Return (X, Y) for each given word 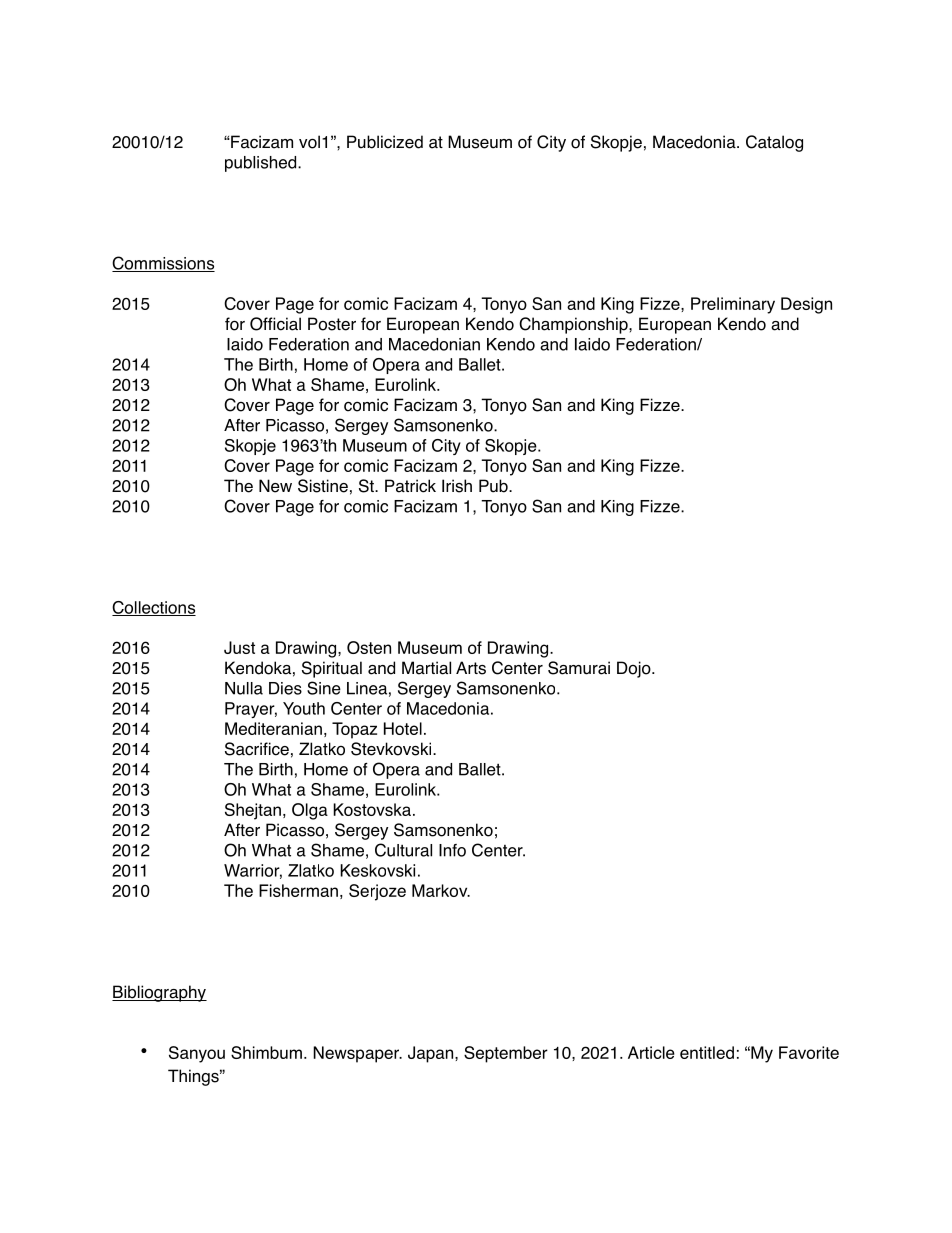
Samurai (579, 668)
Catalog (774, 143)
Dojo (635, 669)
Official (275, 324)
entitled (707, 1052)
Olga (310, 811)
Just (239, 647)
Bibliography (159, 993)
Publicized (385, 142)
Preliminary (733, 305)
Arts (471, 668)
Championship (574, 325)
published (262, 164)
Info (452, 850)
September (506, 1054)
